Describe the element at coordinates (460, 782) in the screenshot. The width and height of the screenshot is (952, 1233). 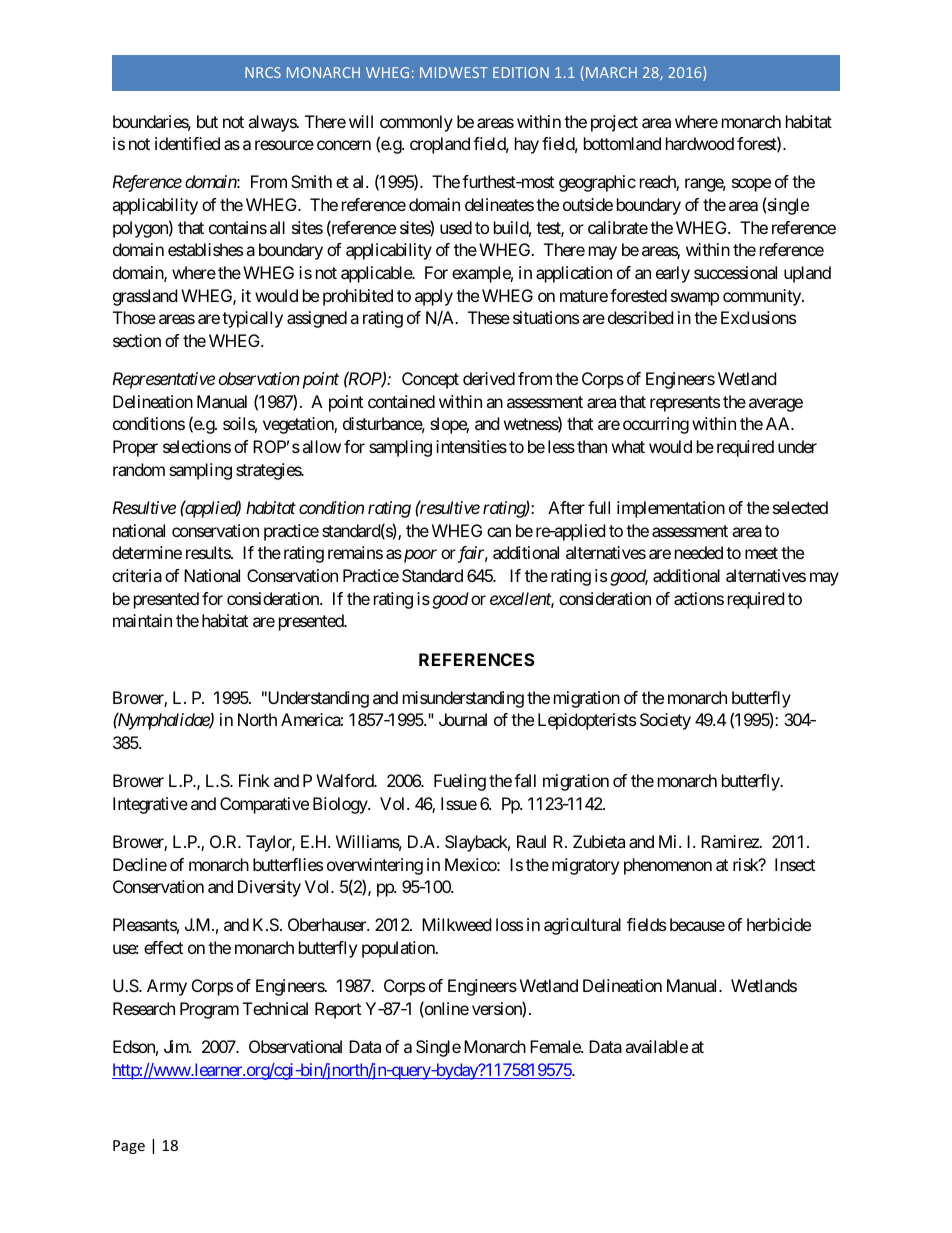
I see `Fueling` at that location.
